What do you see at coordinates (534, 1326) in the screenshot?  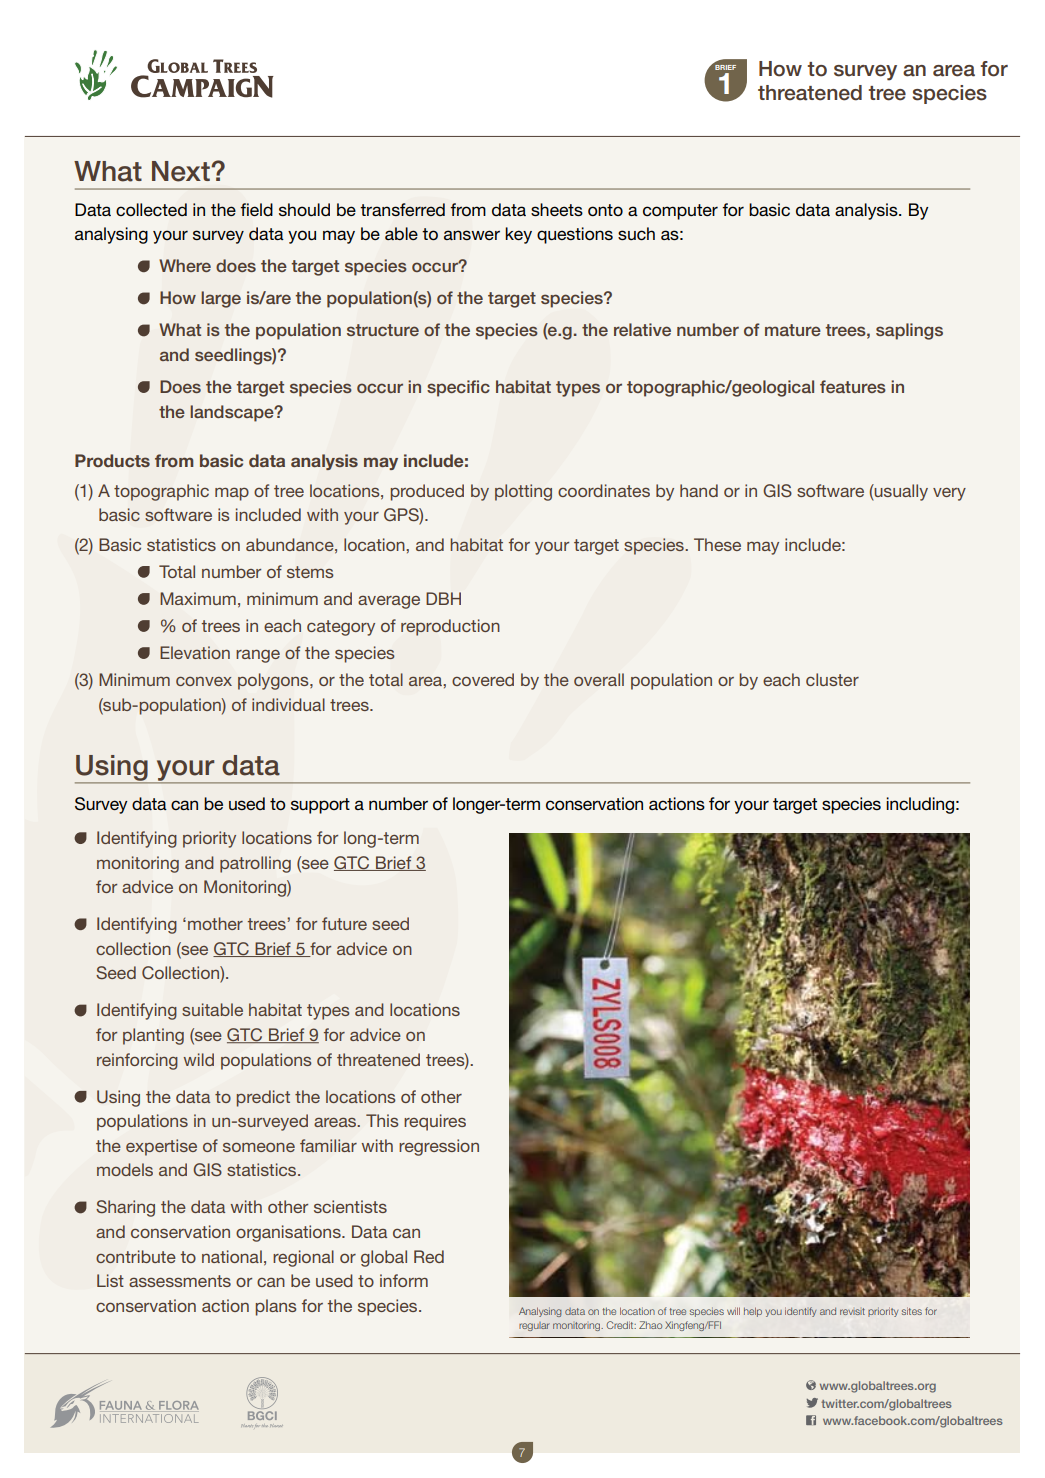 I see `regular` at bounding box center [534, 1326].
